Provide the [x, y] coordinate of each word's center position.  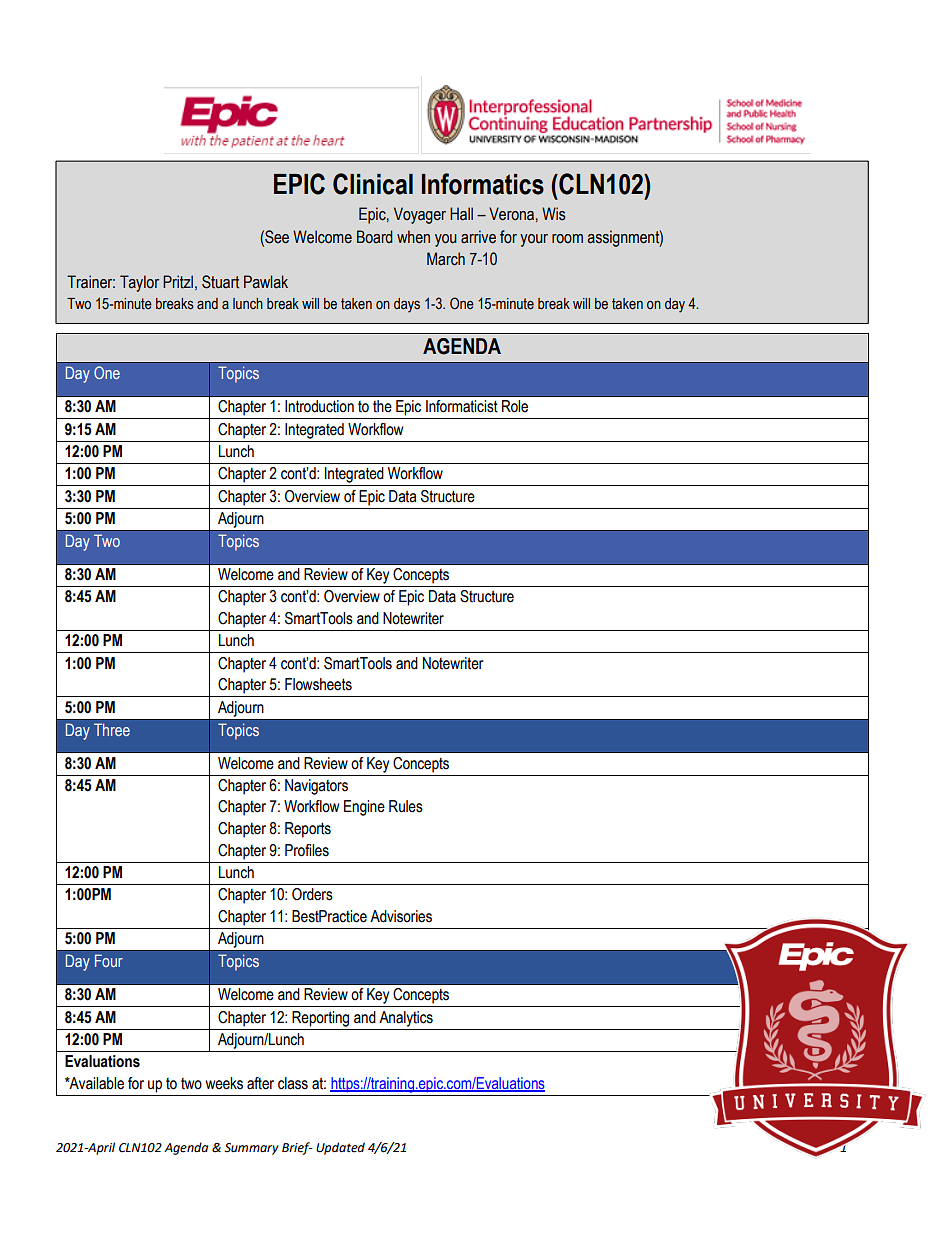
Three [112, 729]
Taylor [139, 283]
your [534, 240]
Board [375, 237]
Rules [406, 806]
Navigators [316, 787]
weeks [224, 1083]
